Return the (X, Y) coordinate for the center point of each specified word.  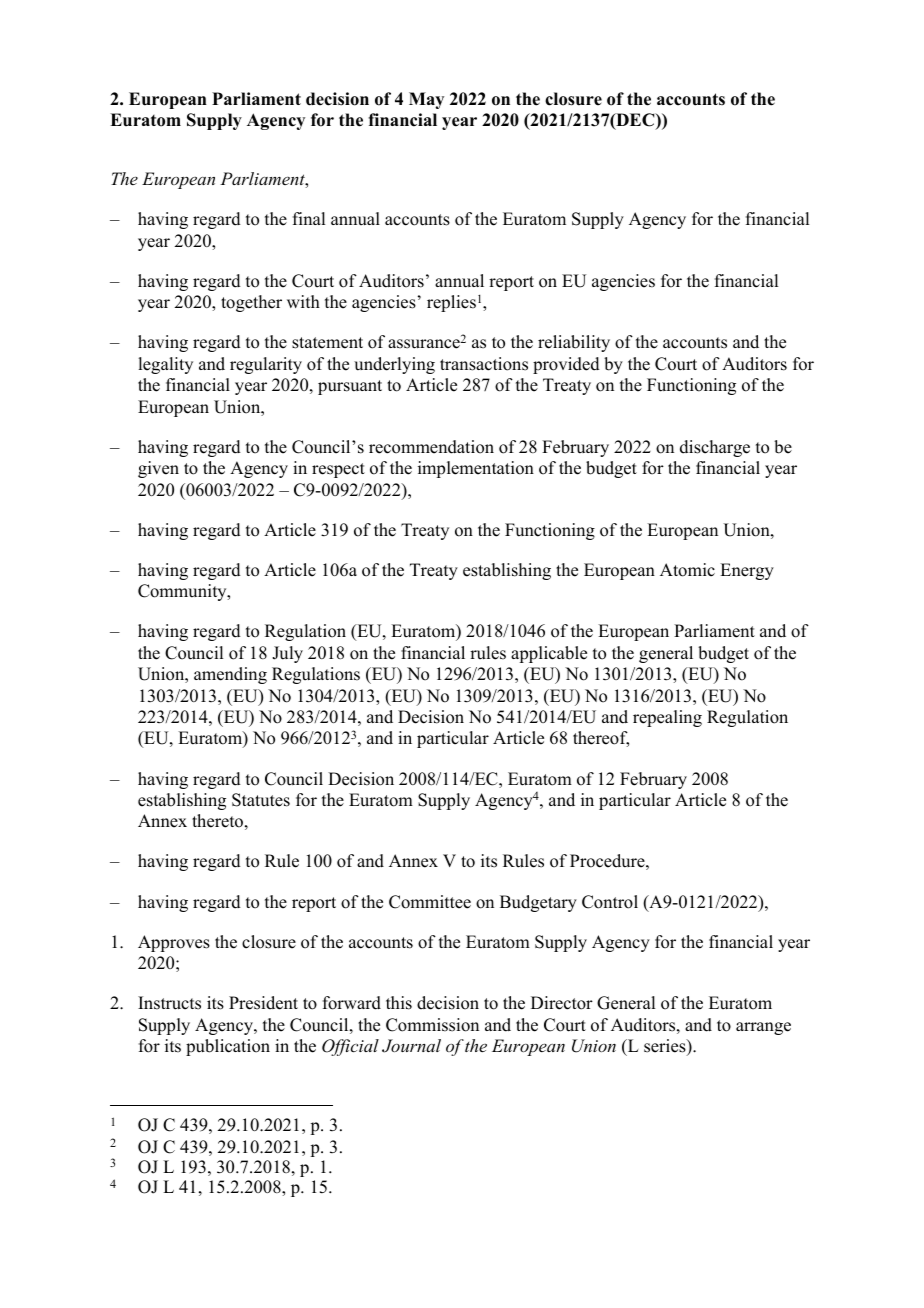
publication (228, 1047)
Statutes (261, 800)
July (287, 654)
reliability (574, 343)
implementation (476, 469)
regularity (266, 365)
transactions (484, 364)
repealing (667, 718)
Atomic (687, 570)
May (426, 100)
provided (566, 365)
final (309, 218)
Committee (430, 902)
